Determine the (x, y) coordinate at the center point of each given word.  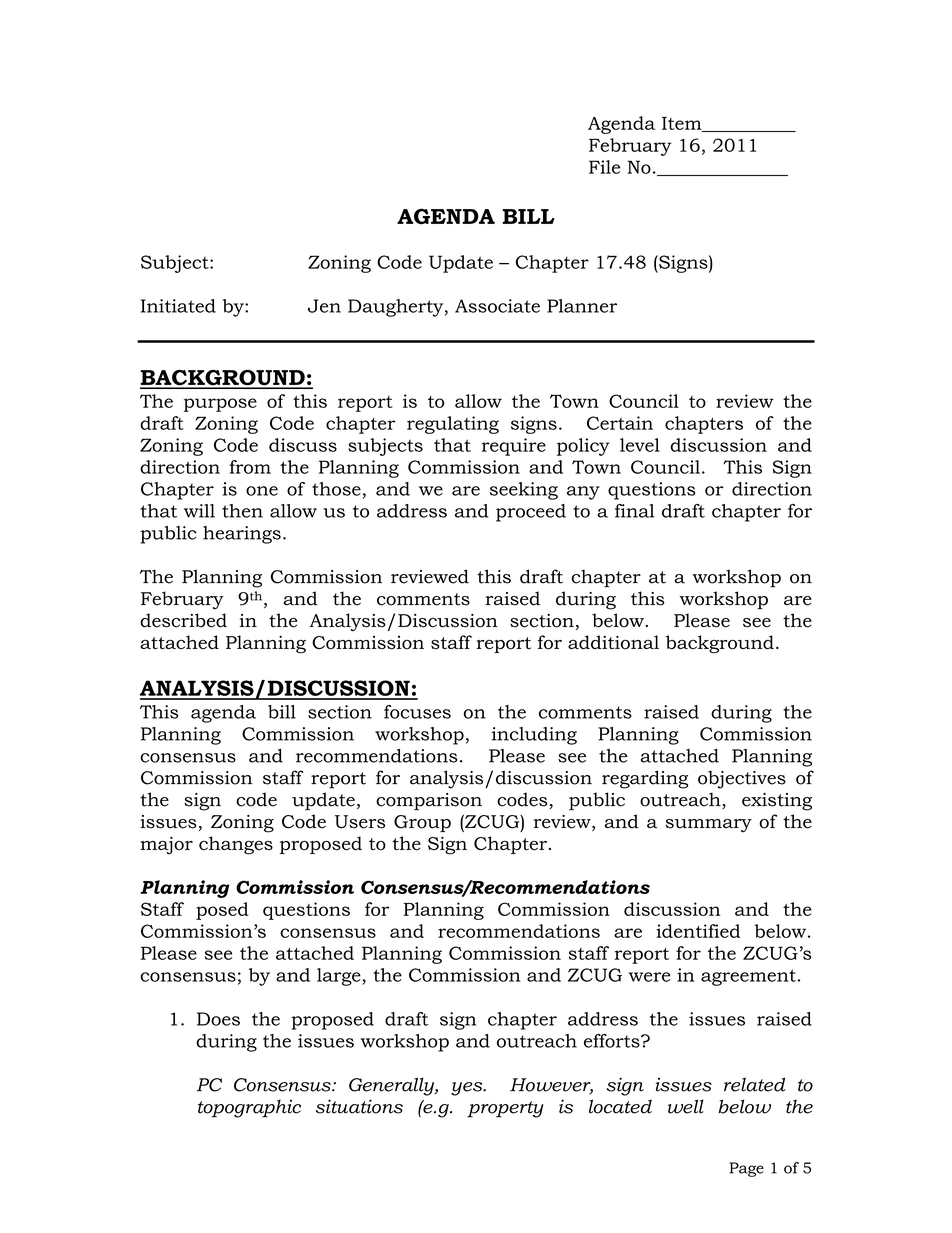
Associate (497, 306)
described (183, 620)
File (604, 167)
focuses (417, 712)
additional (613, 642)
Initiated (178, 306)
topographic (249, 1108)
